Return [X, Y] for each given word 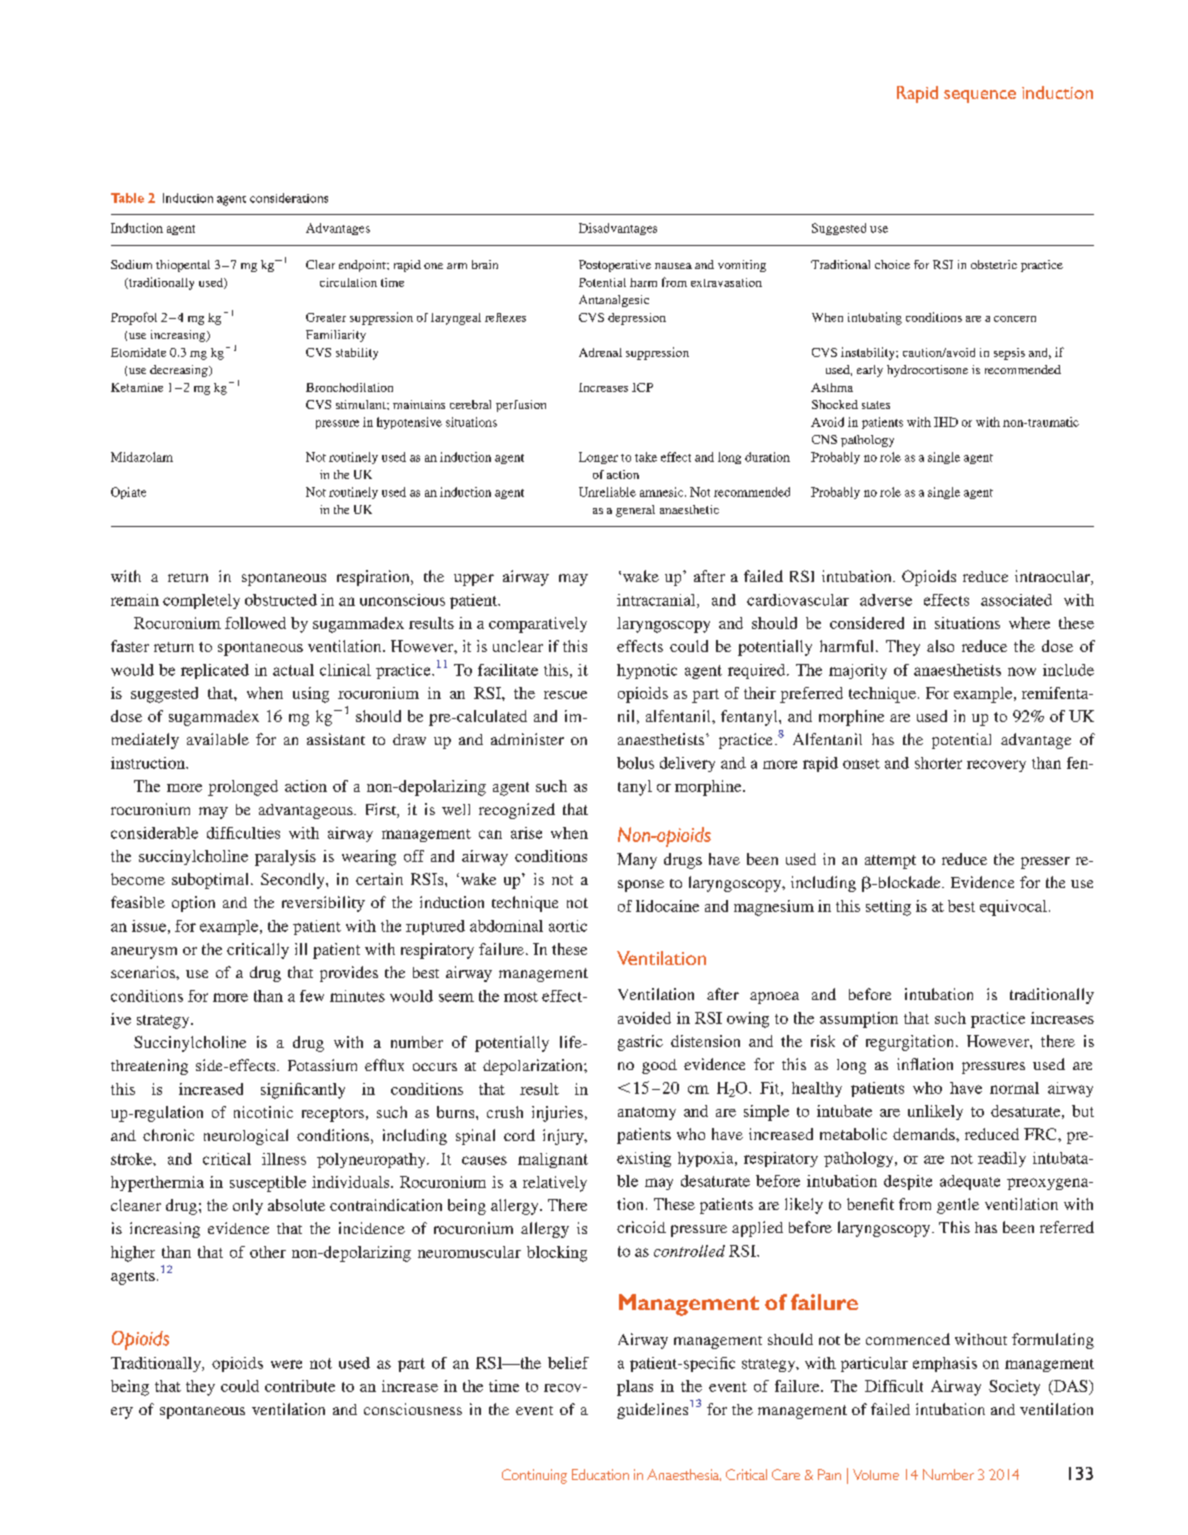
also [940, 646]
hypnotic [647, 671]
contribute [300, 1386]
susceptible [268, 1184]
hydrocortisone [927, 371]
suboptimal [210, 881]
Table [127, 198]
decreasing [180, 371]
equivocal [1013, 908]
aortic [568, 926]
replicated [215, 671]
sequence [980, 96]
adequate [970, 1182]
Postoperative [615, 266]
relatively [555, 1184]
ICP [642, 387]
